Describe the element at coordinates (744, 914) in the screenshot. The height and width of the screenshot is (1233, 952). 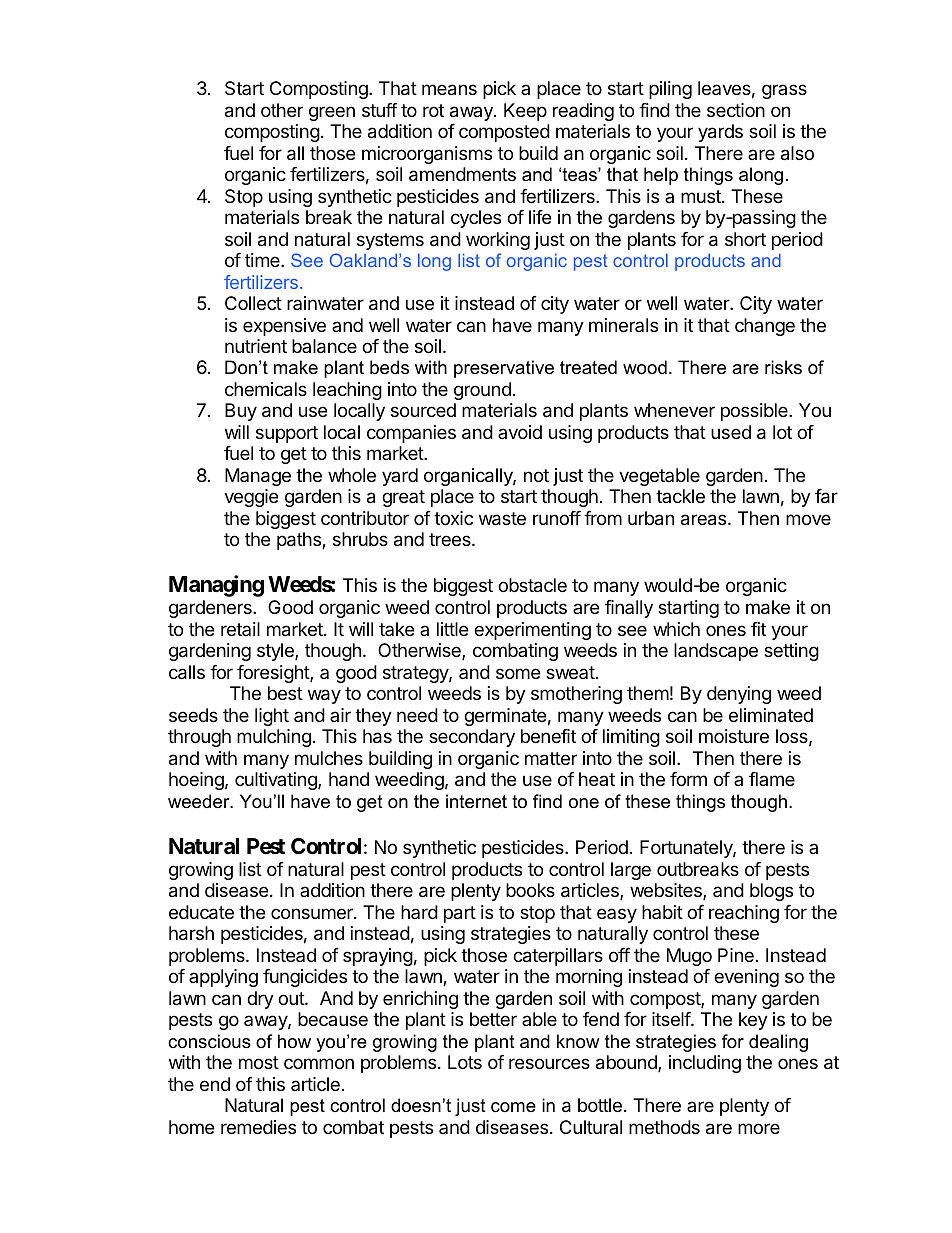
I see `reaching` at that location.
